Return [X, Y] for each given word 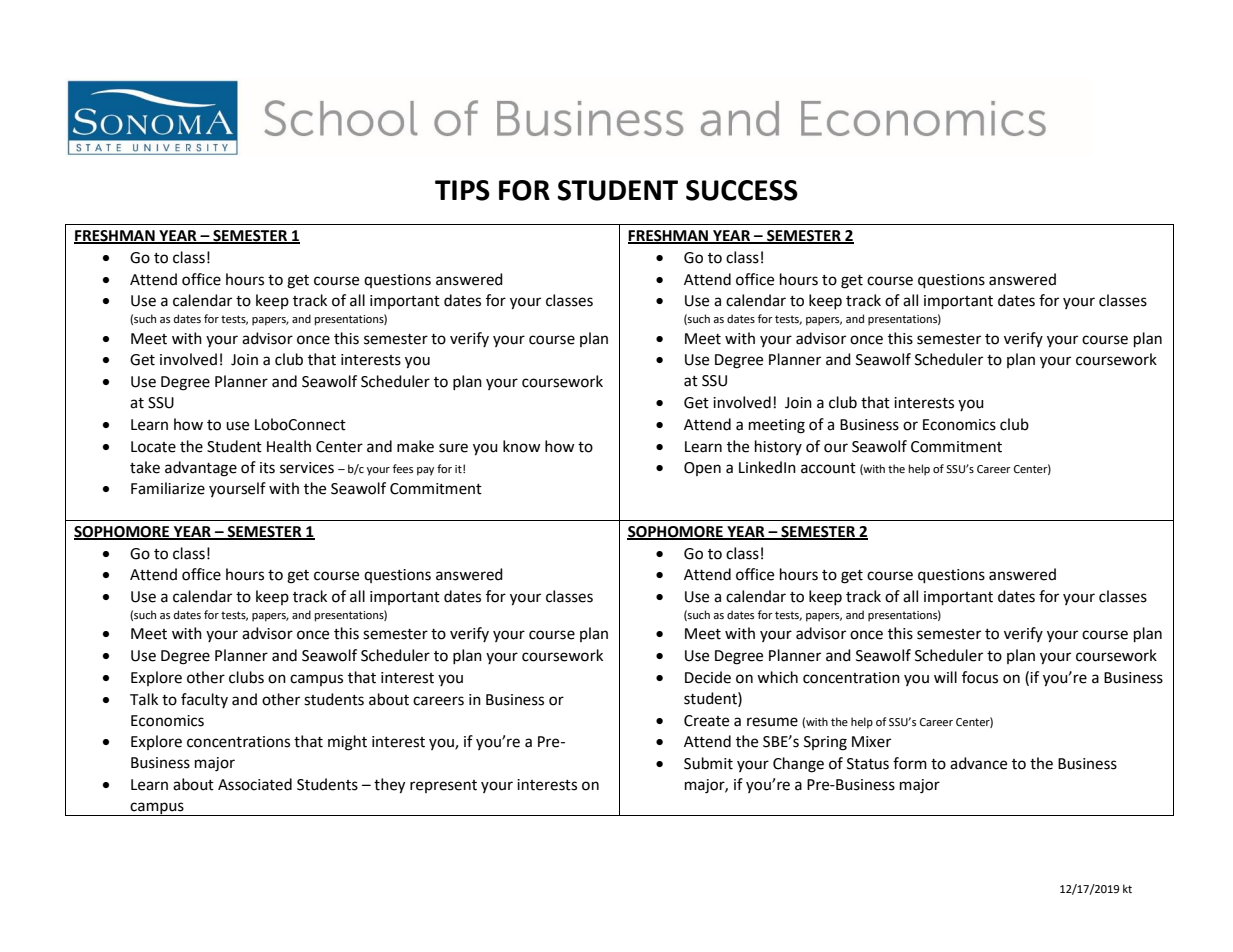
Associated [255, 784]
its [267, 468]
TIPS [462, 190]
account [828, 468]
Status [868, 764]
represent [443, 786]
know [522, 446]
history [778, 447]
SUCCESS [742, 190]
